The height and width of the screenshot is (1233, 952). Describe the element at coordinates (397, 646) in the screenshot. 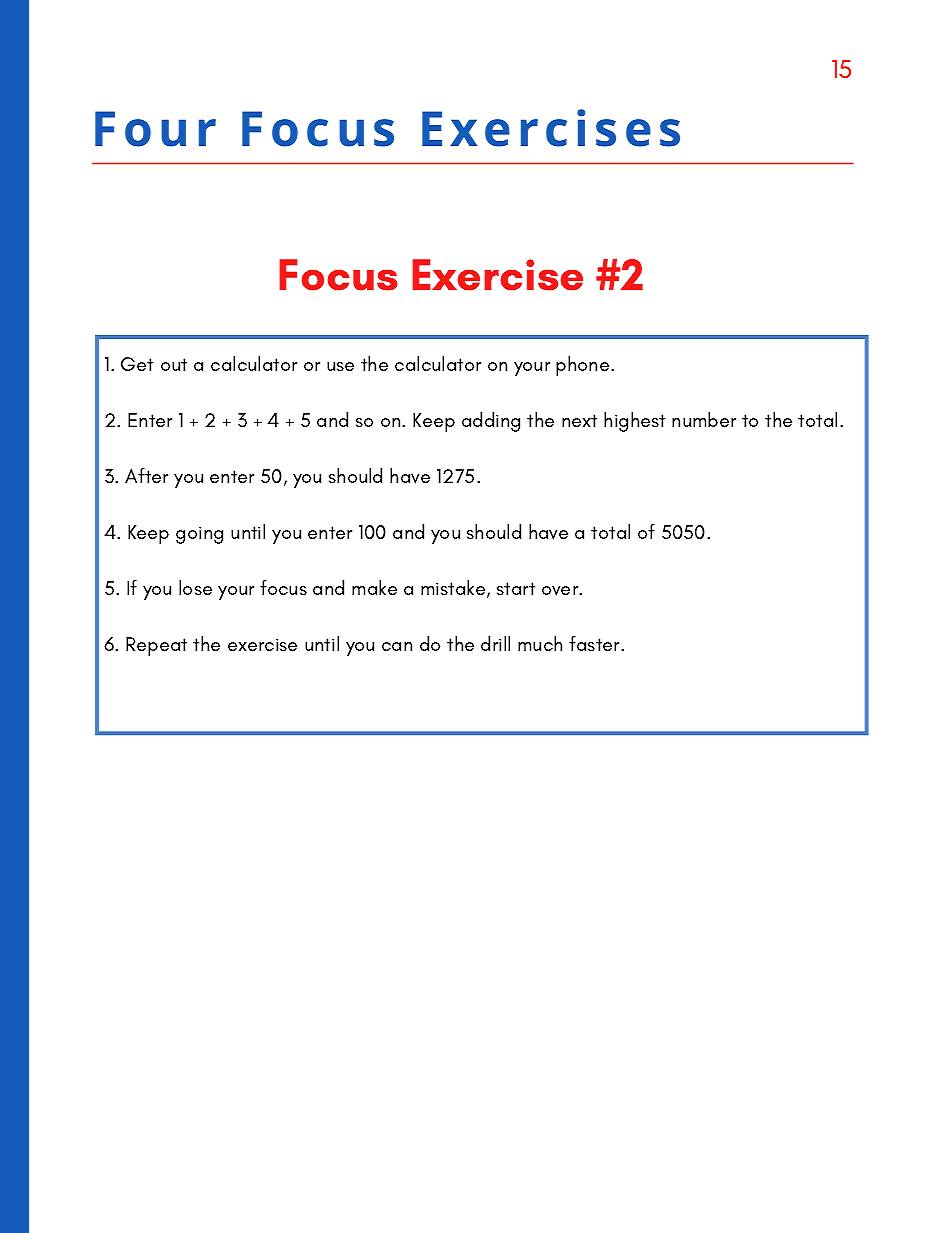

I see `can` at that location.
